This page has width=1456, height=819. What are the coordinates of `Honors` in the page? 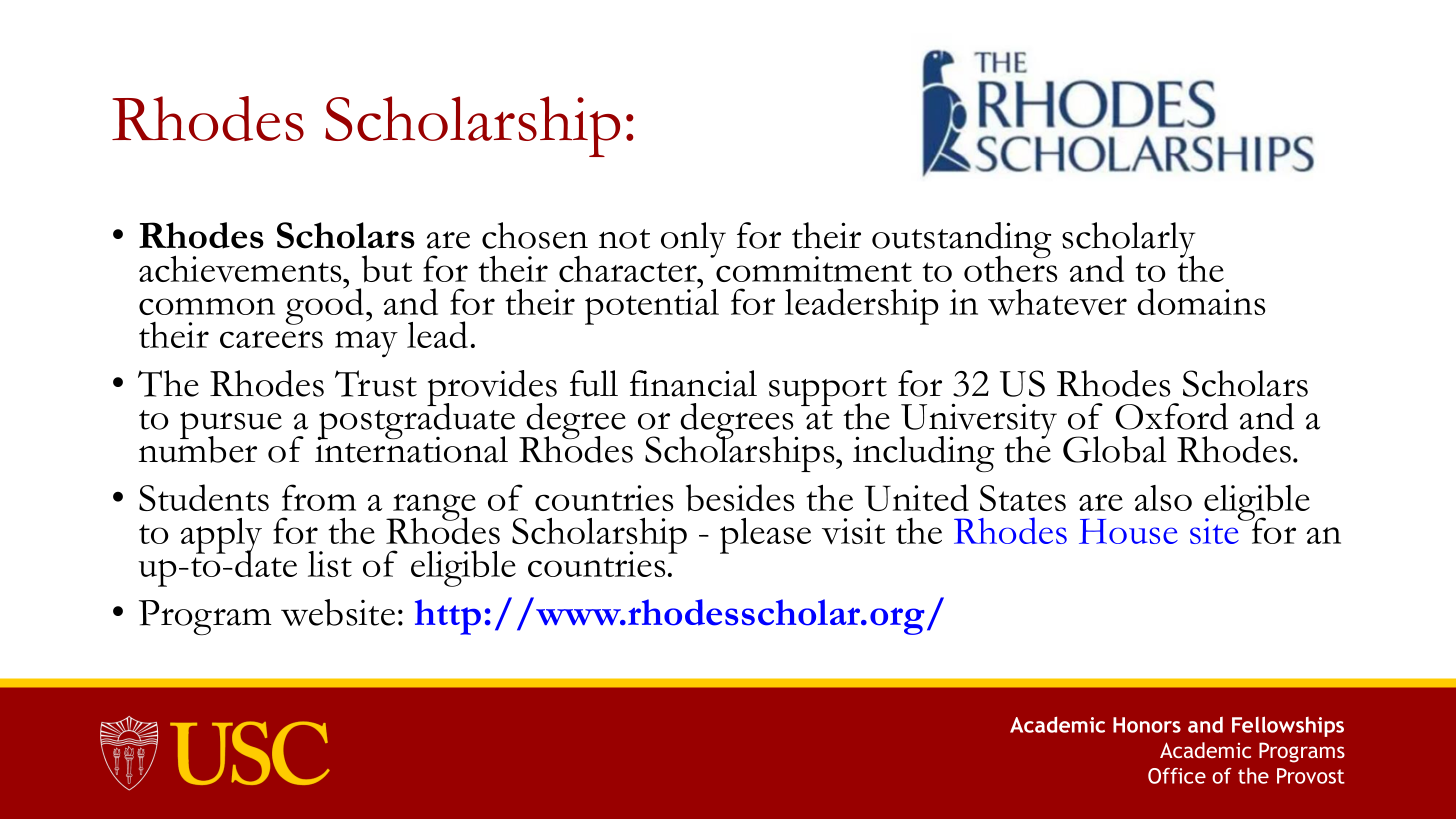 It's located at (1147, 725).
